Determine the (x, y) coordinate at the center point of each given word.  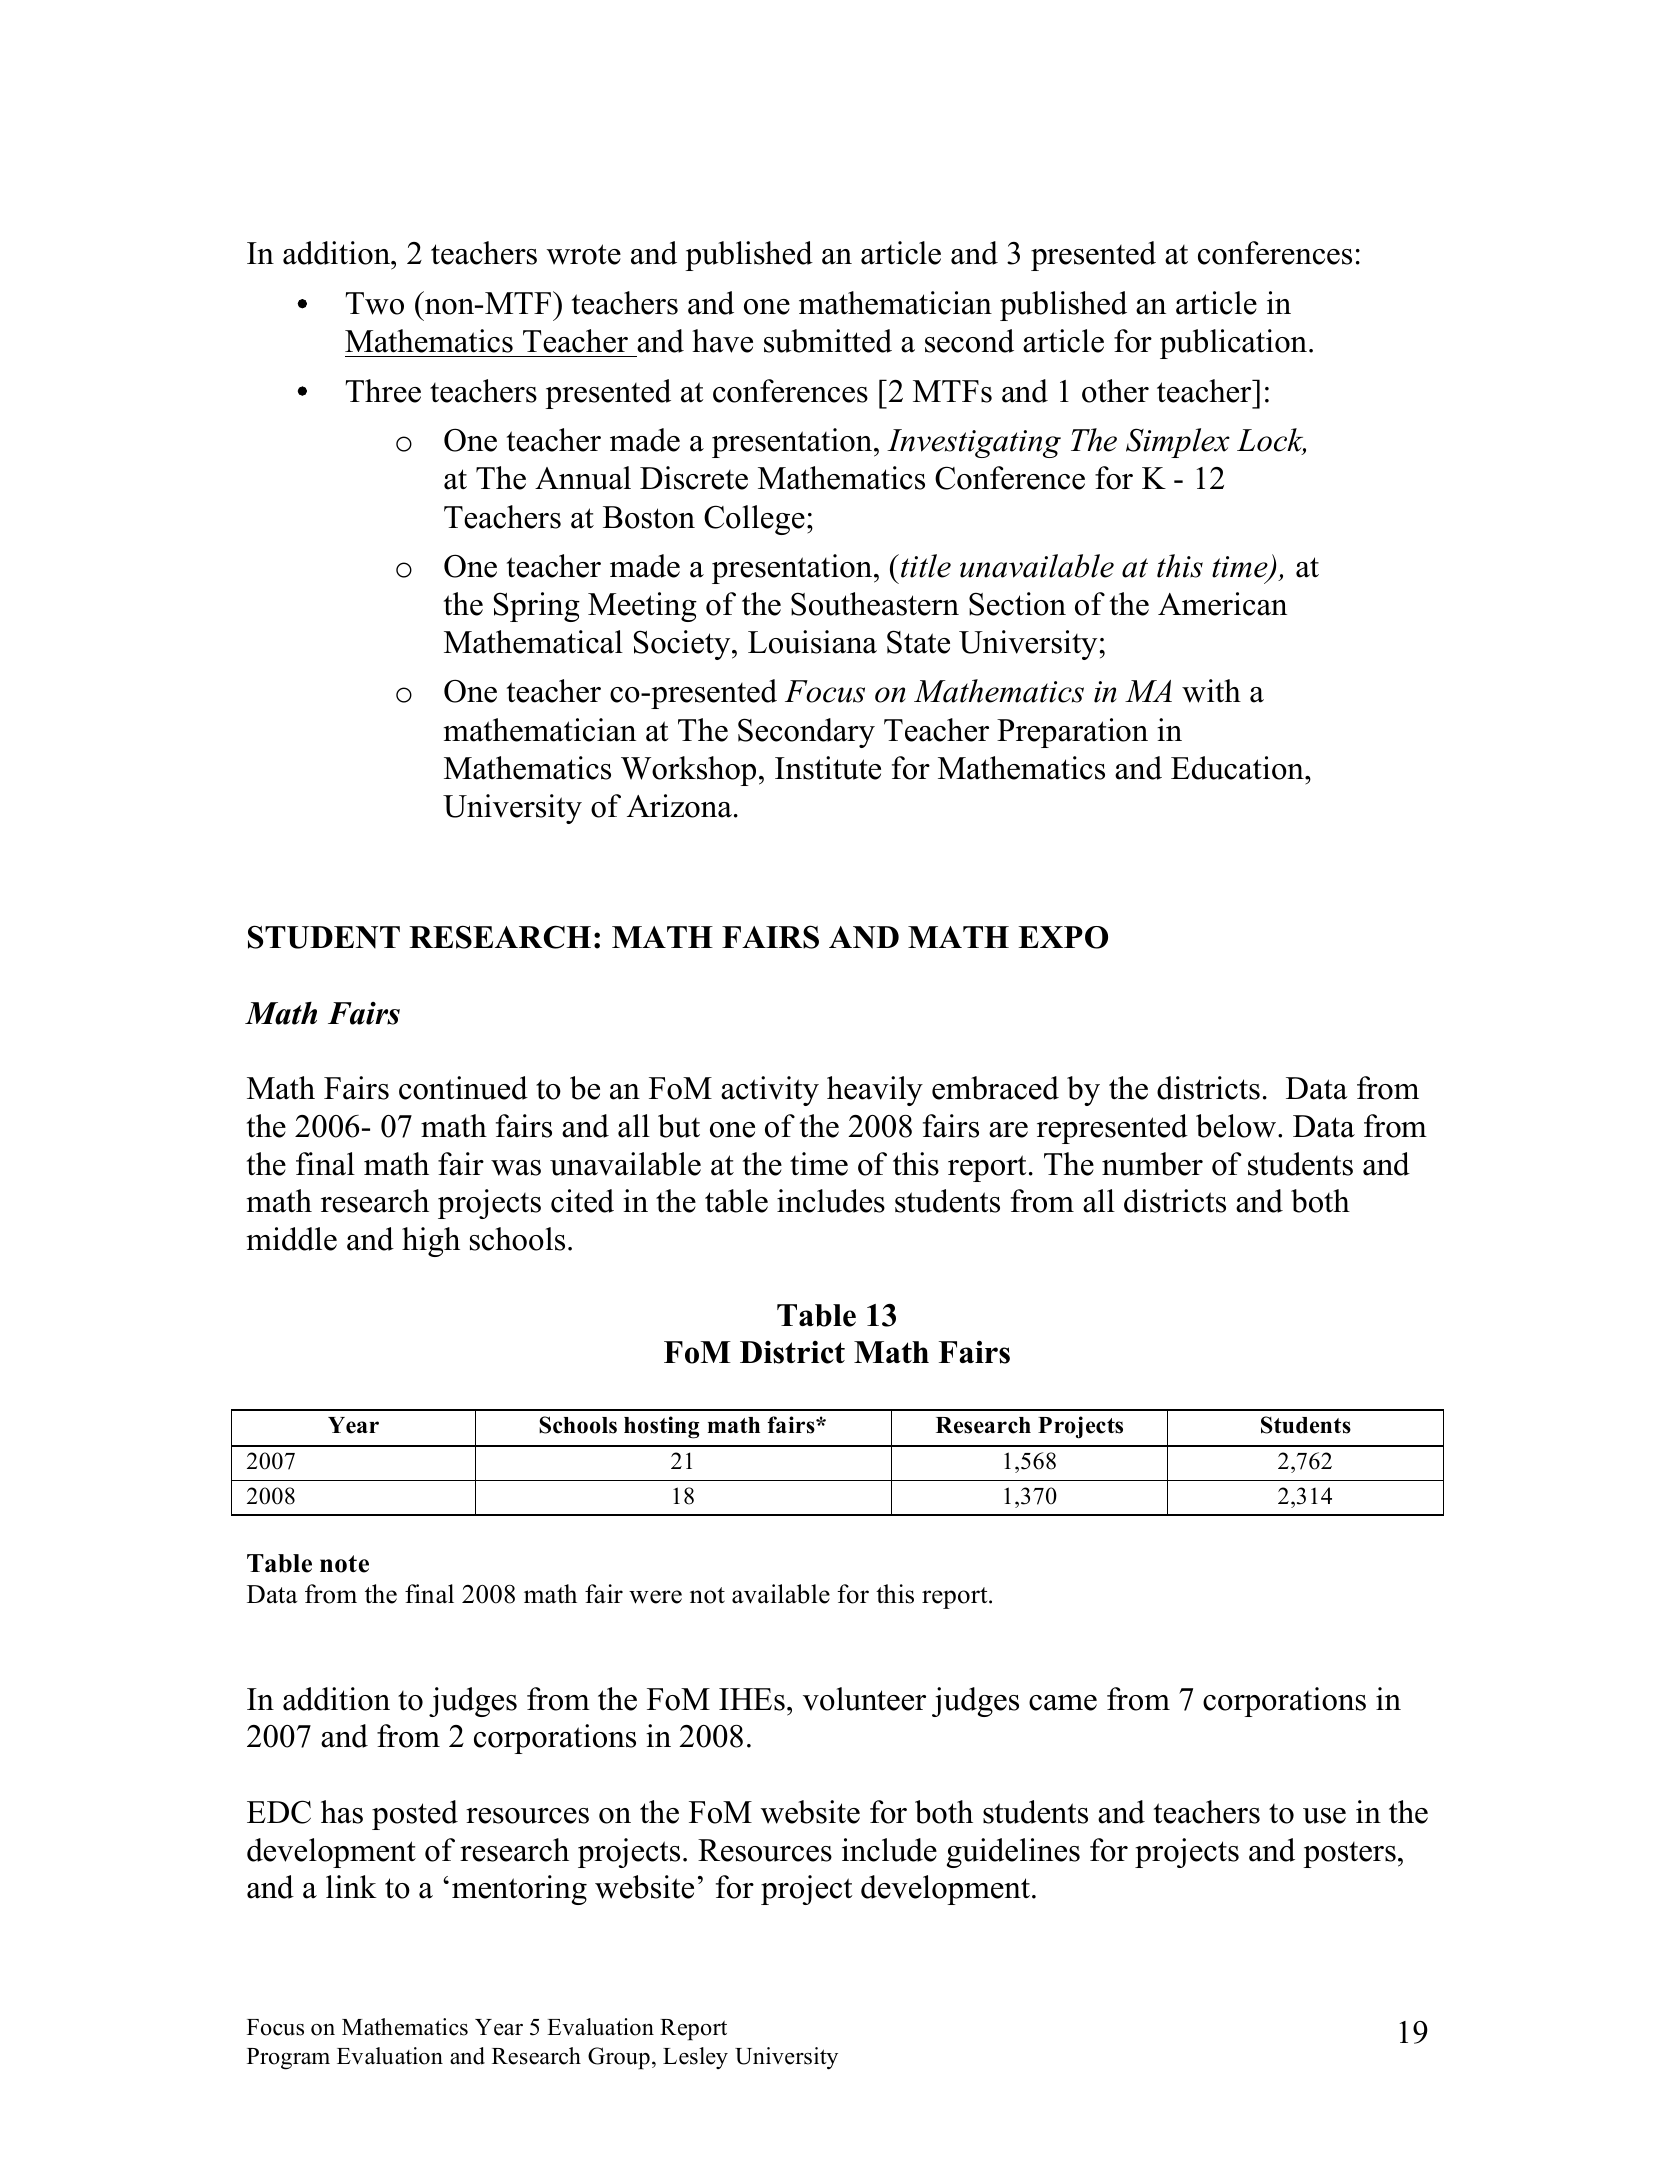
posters (1349, 1855)
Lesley (695, 2058)
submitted (828, 341)
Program (288, 2059)
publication (1233, 344)
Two (374, 303)
